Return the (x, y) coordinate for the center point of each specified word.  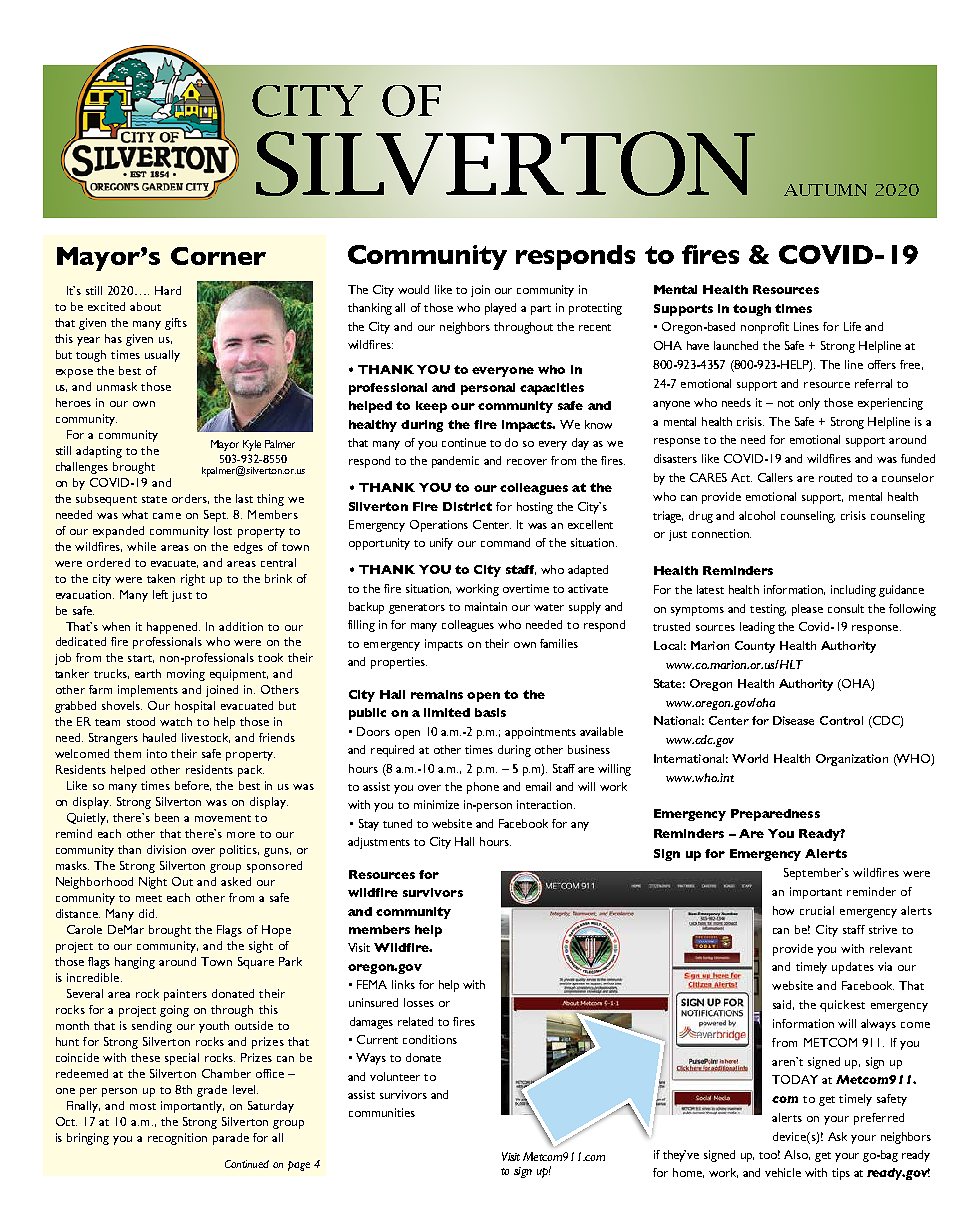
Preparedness (775, 815)
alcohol (757, 515)
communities (382, 1112)
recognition (177, 1139)
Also (797, 1155)
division (166, 849)
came (167, 516)
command (505, 542)
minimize (436, 804)
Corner (218, 256)
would (413, 289)
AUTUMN (825, 190)
